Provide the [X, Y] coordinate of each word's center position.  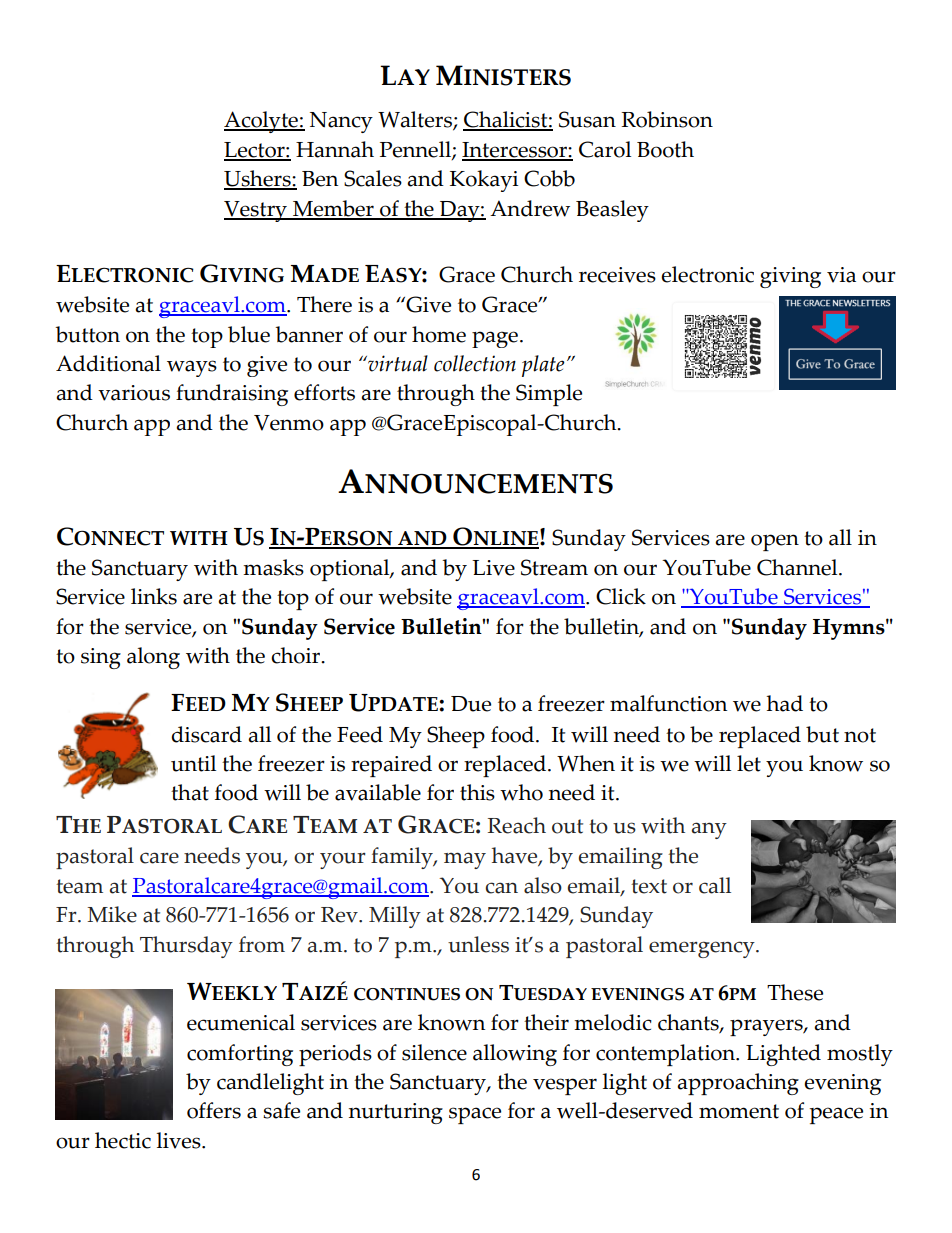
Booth [665, 149]
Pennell [416, 150]
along [153, 658]
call [715, 885]
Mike [112, 914]
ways [192, 368]
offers [214, 1110]
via [841, 275]
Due [471, 704]
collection [475, 363]
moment [739, 1111]
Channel [798, 567]
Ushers [258, 179]
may [465, 860]
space [475, 1115]
